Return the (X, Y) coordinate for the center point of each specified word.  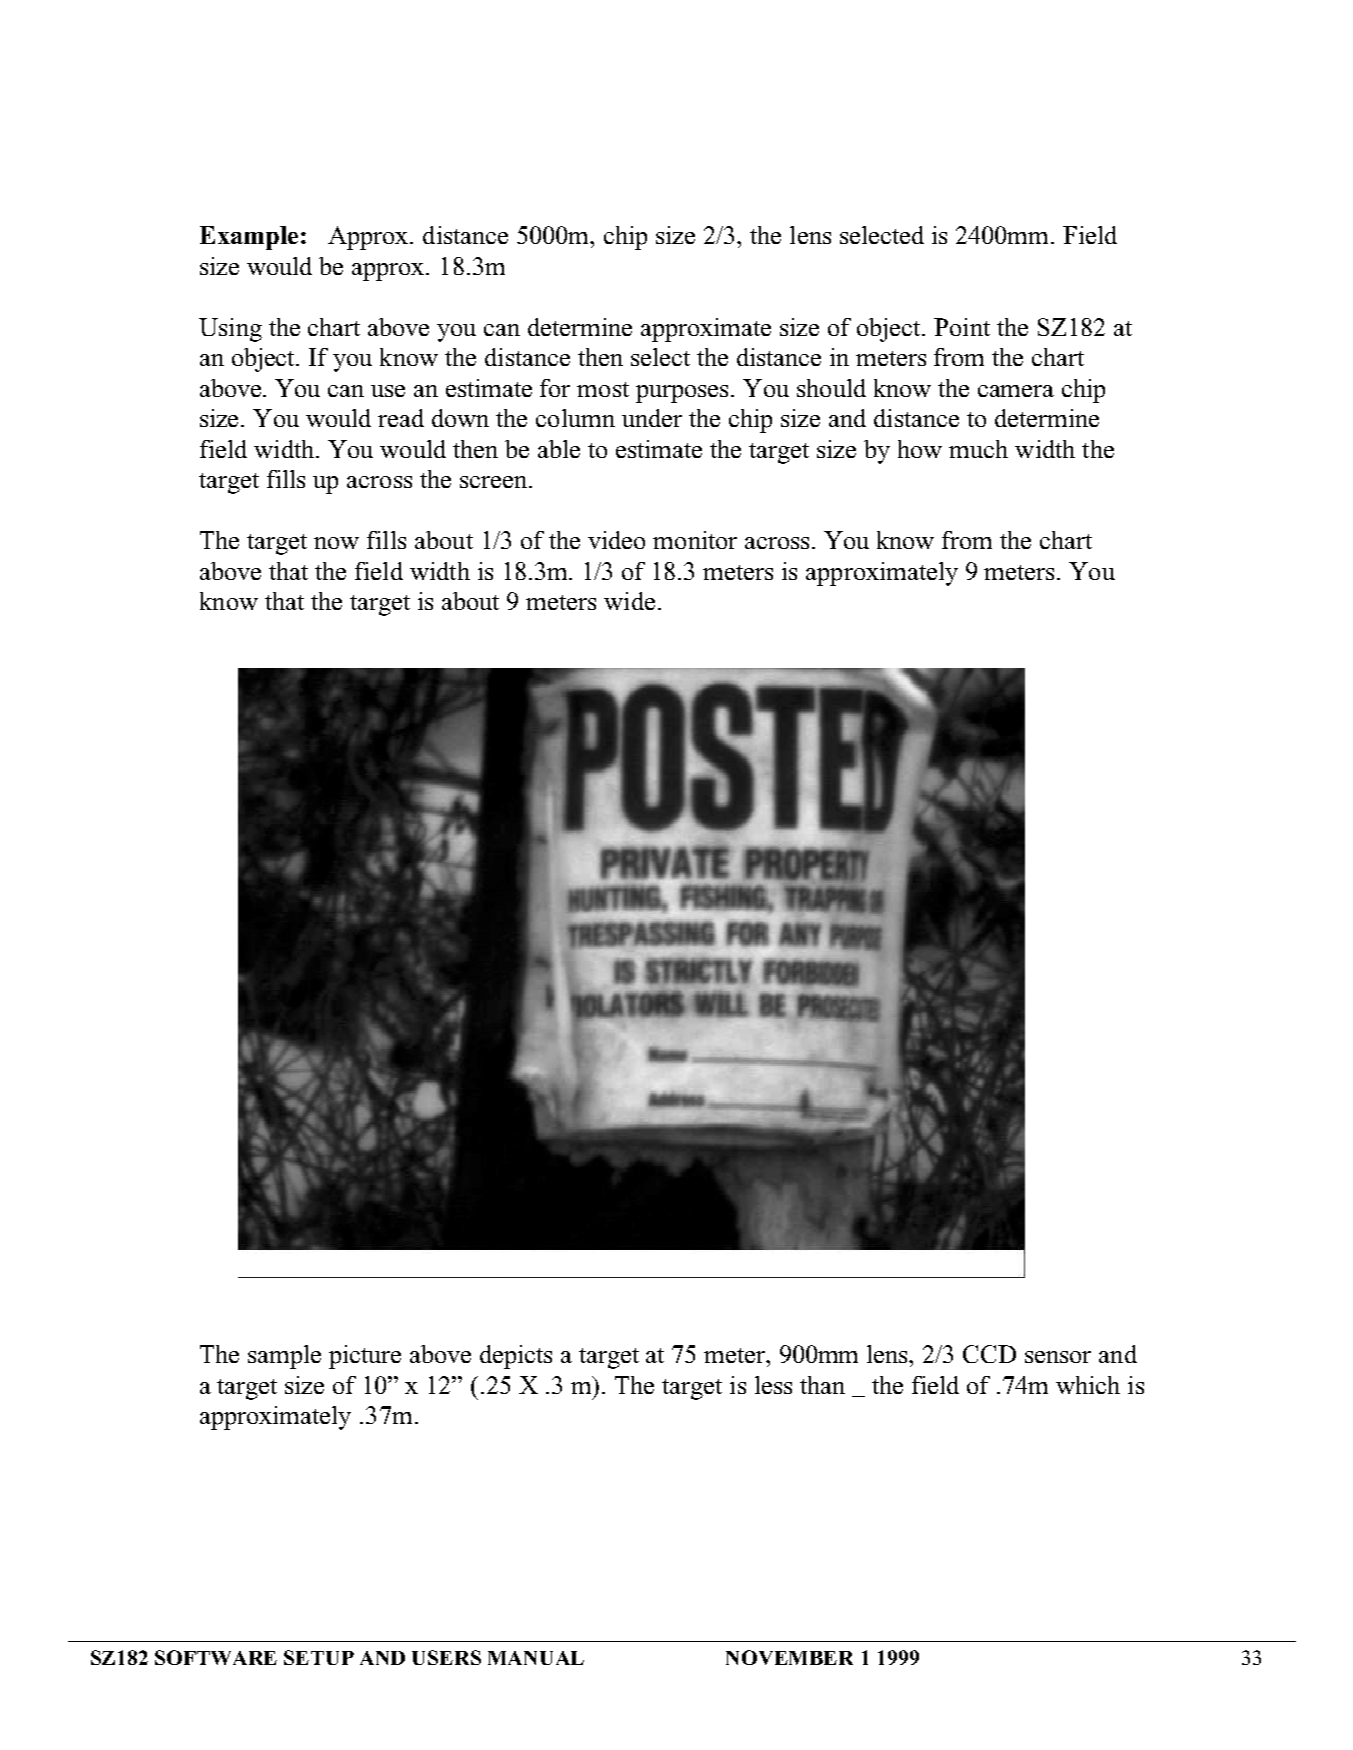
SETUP (319, 1657)
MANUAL (536, 1658)
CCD (989, 1354)
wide (629, 601)
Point (962, 327)
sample (284, 1357)
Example (249, 238)
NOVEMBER (789, 1657)
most (603, 389)
